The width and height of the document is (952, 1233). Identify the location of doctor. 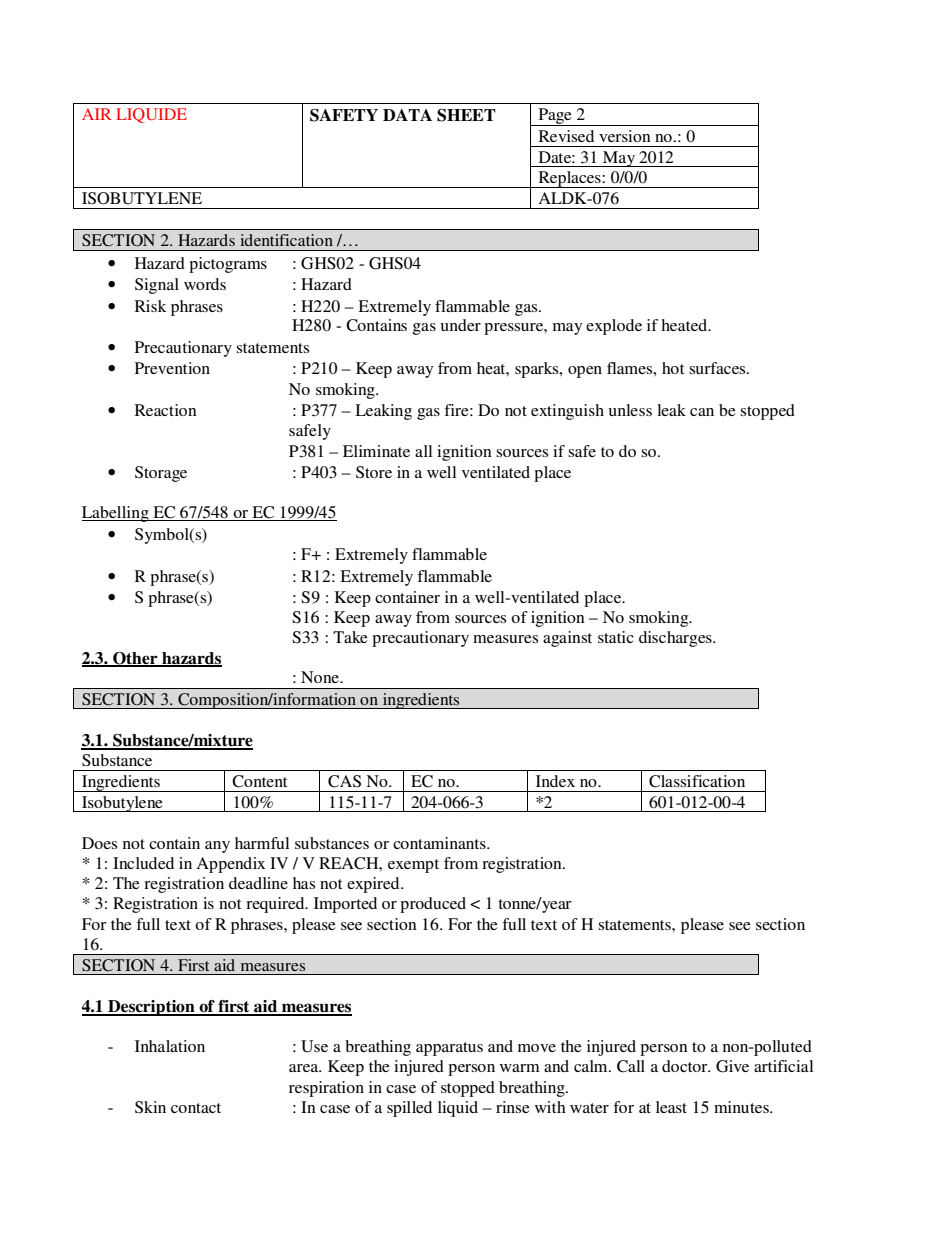
(686, 1066).
